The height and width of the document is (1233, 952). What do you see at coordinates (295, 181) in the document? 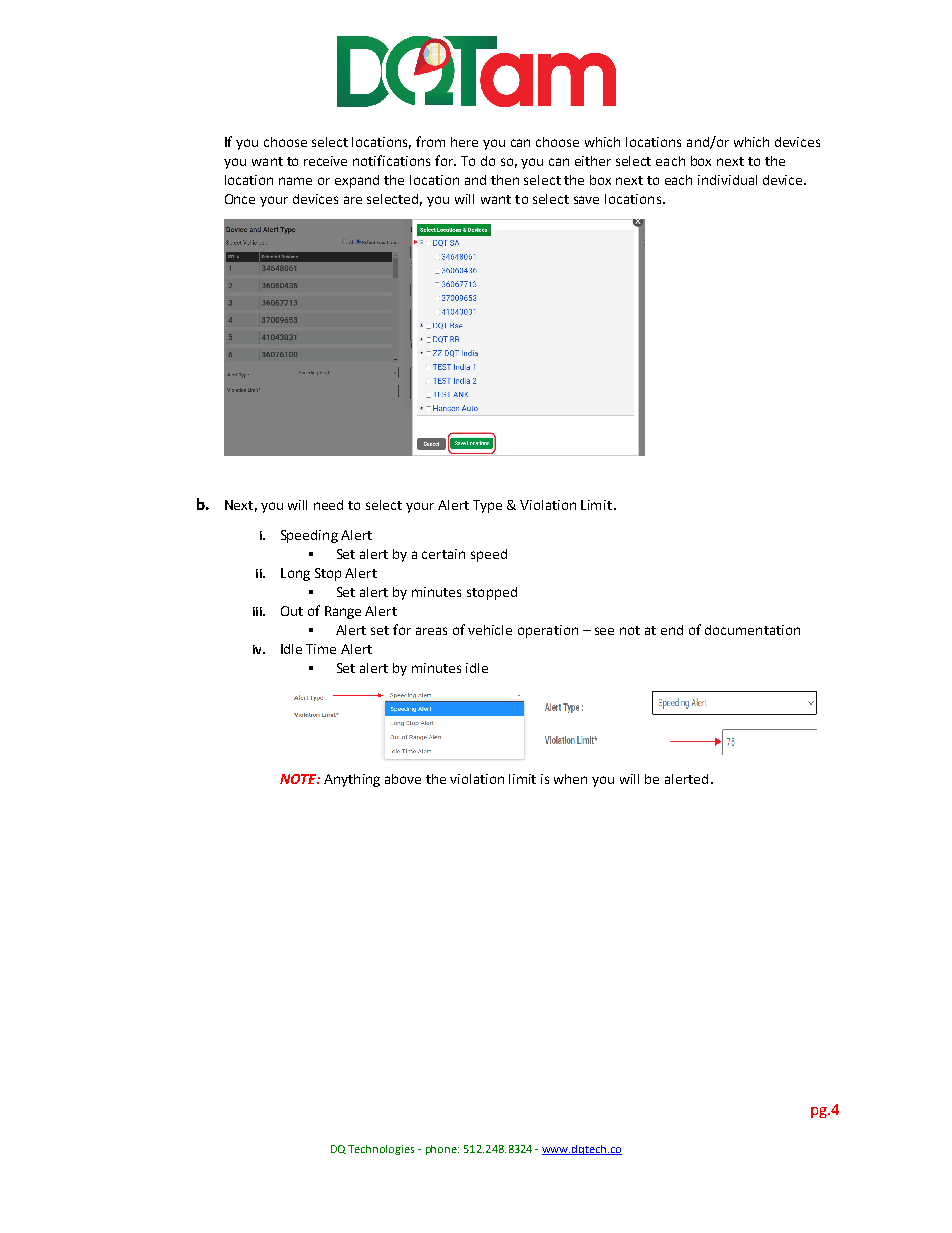
I see `name` at bounding box center [295, 181].
